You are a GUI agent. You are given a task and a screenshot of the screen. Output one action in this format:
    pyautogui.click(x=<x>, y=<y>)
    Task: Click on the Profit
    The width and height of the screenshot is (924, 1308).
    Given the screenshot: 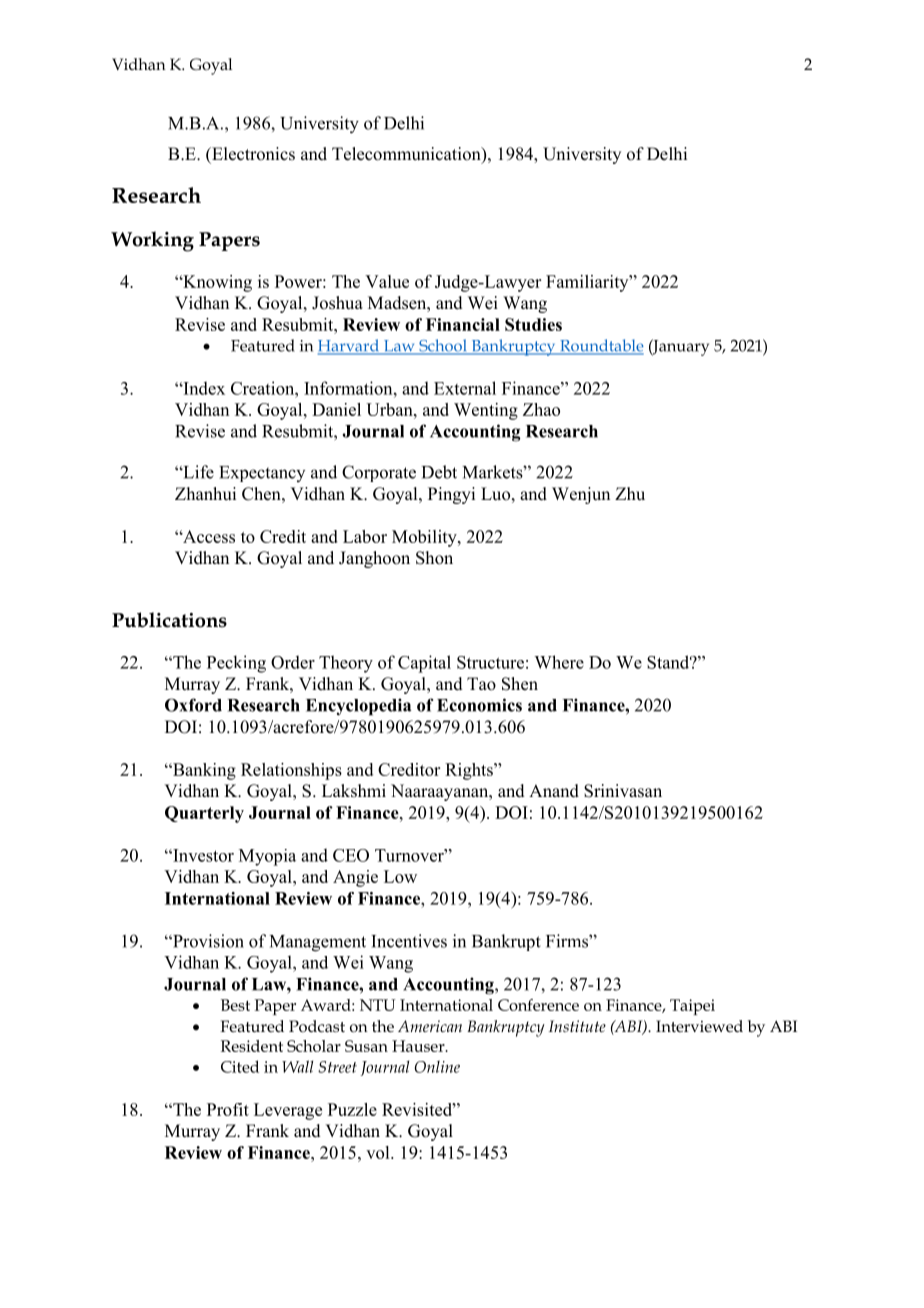 What is the action you would take?
    pyautogui.click(x=228, y=1109)
